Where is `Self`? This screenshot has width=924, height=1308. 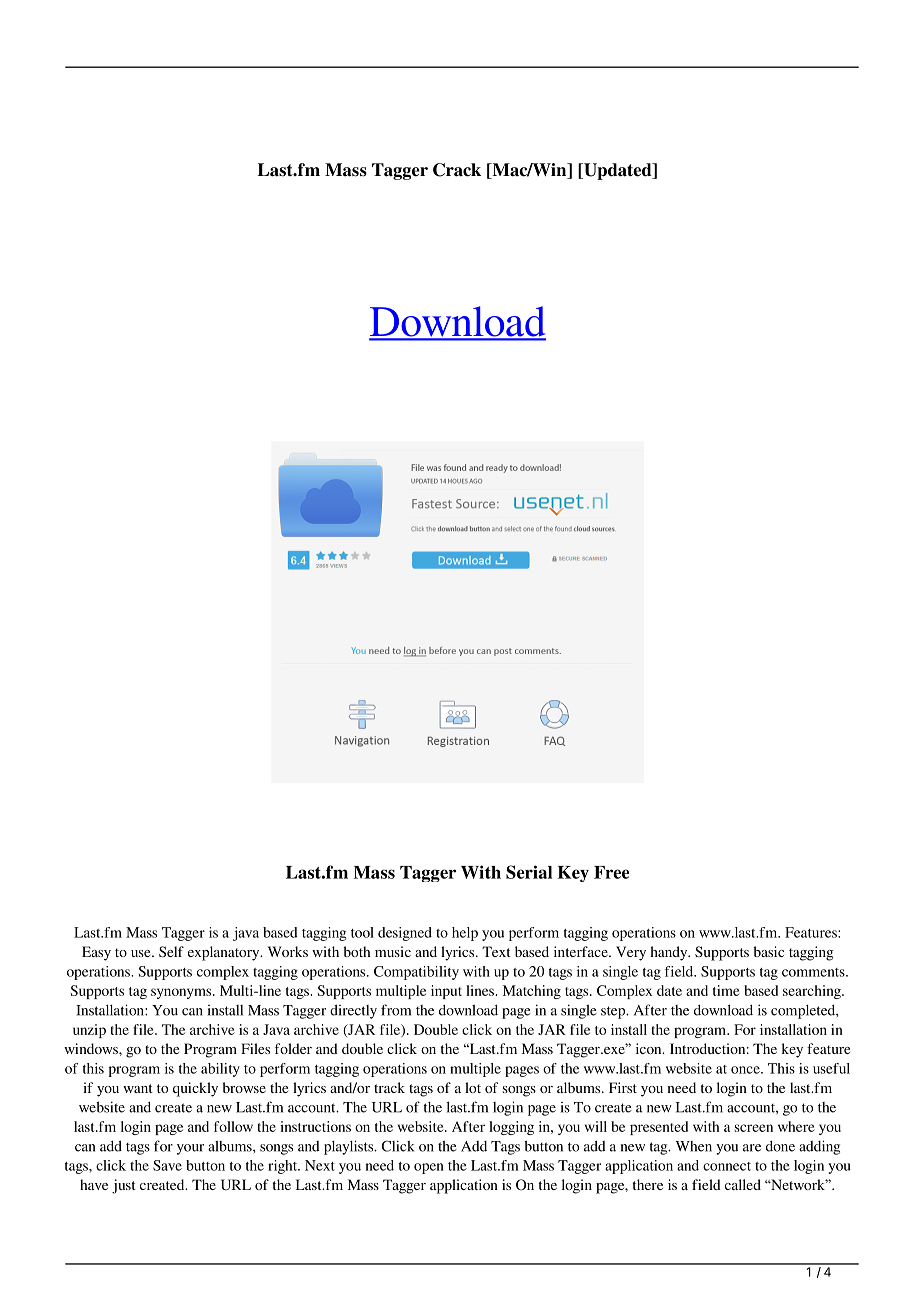 Self is located at coordinates (171, 951).
